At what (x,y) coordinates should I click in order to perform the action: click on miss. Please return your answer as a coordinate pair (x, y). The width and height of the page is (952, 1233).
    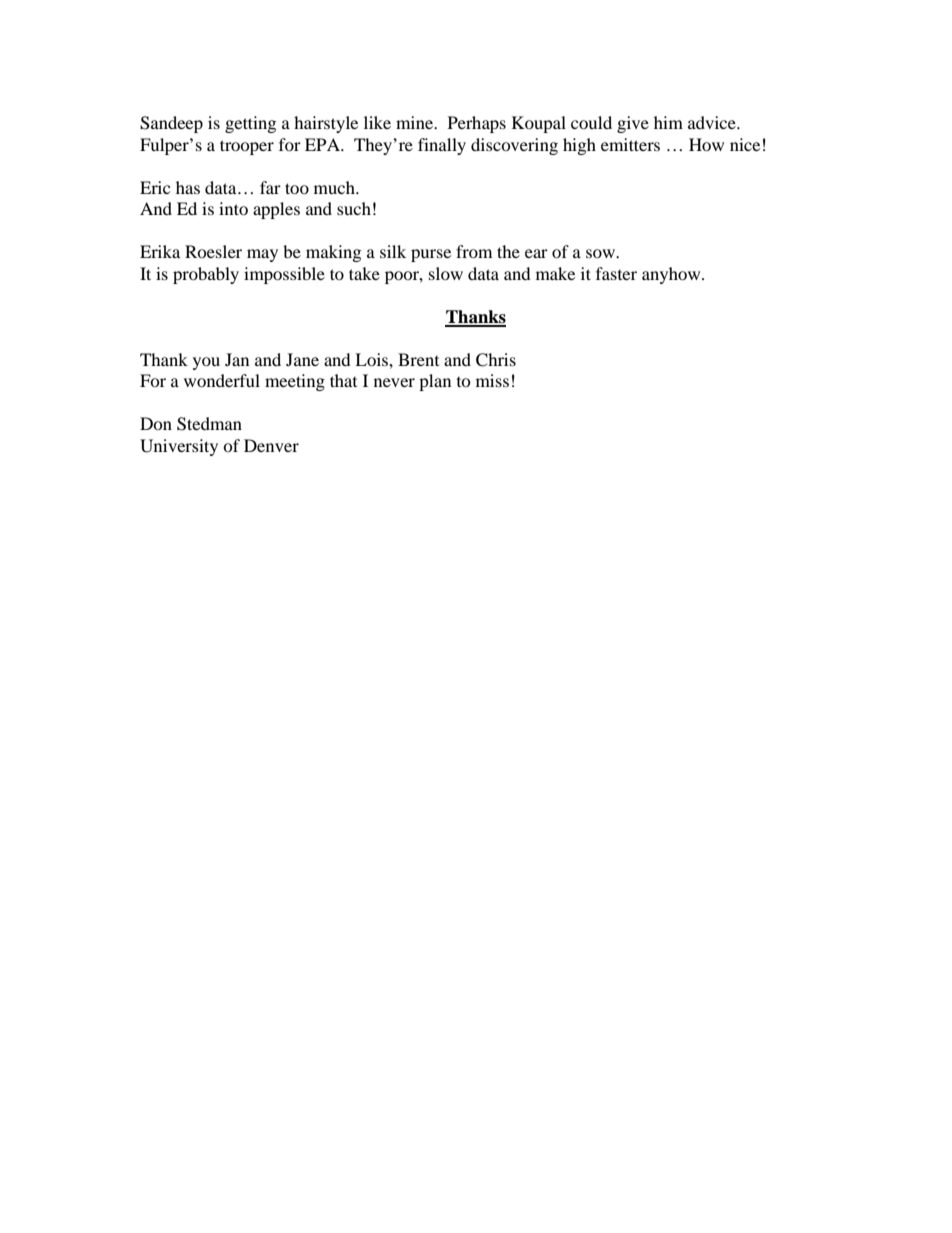
    Looking at the image, I should click on (492, 380).
